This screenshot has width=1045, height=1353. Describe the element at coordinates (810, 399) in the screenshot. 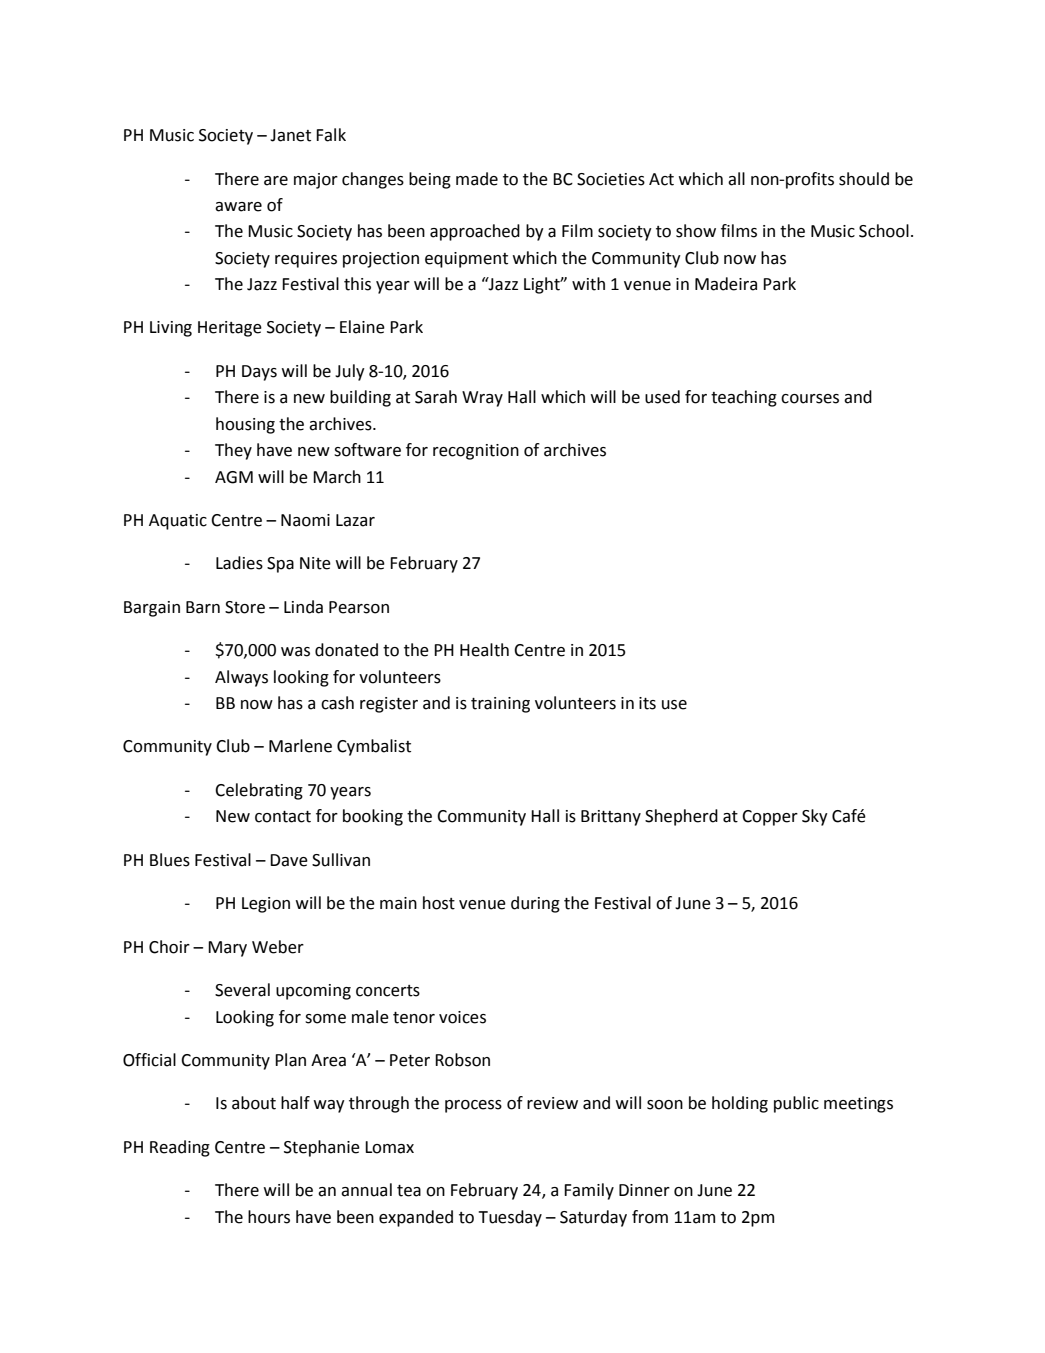

I see `courses` at that location.
